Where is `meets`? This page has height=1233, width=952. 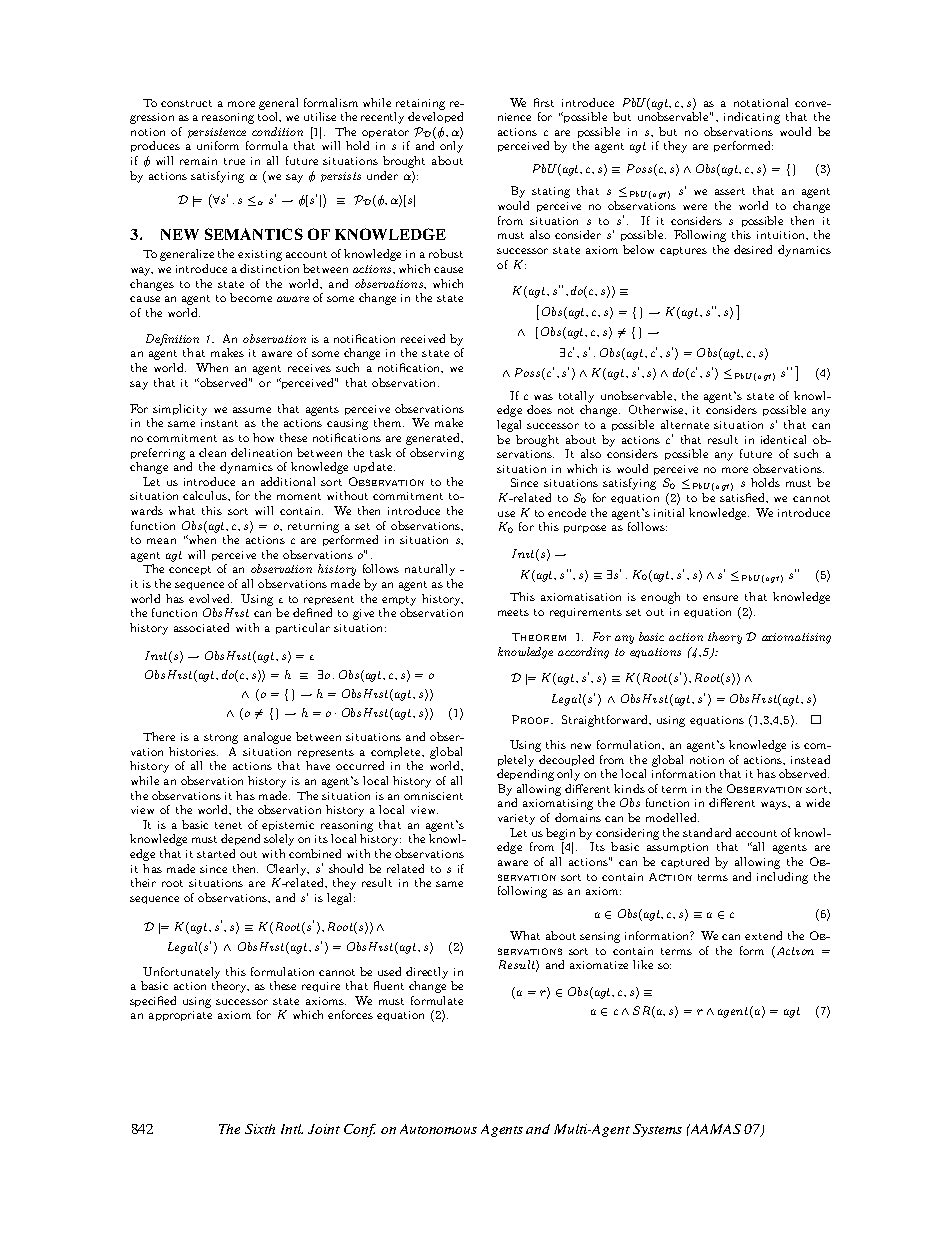 meets is located at coordinates (513, 612).
